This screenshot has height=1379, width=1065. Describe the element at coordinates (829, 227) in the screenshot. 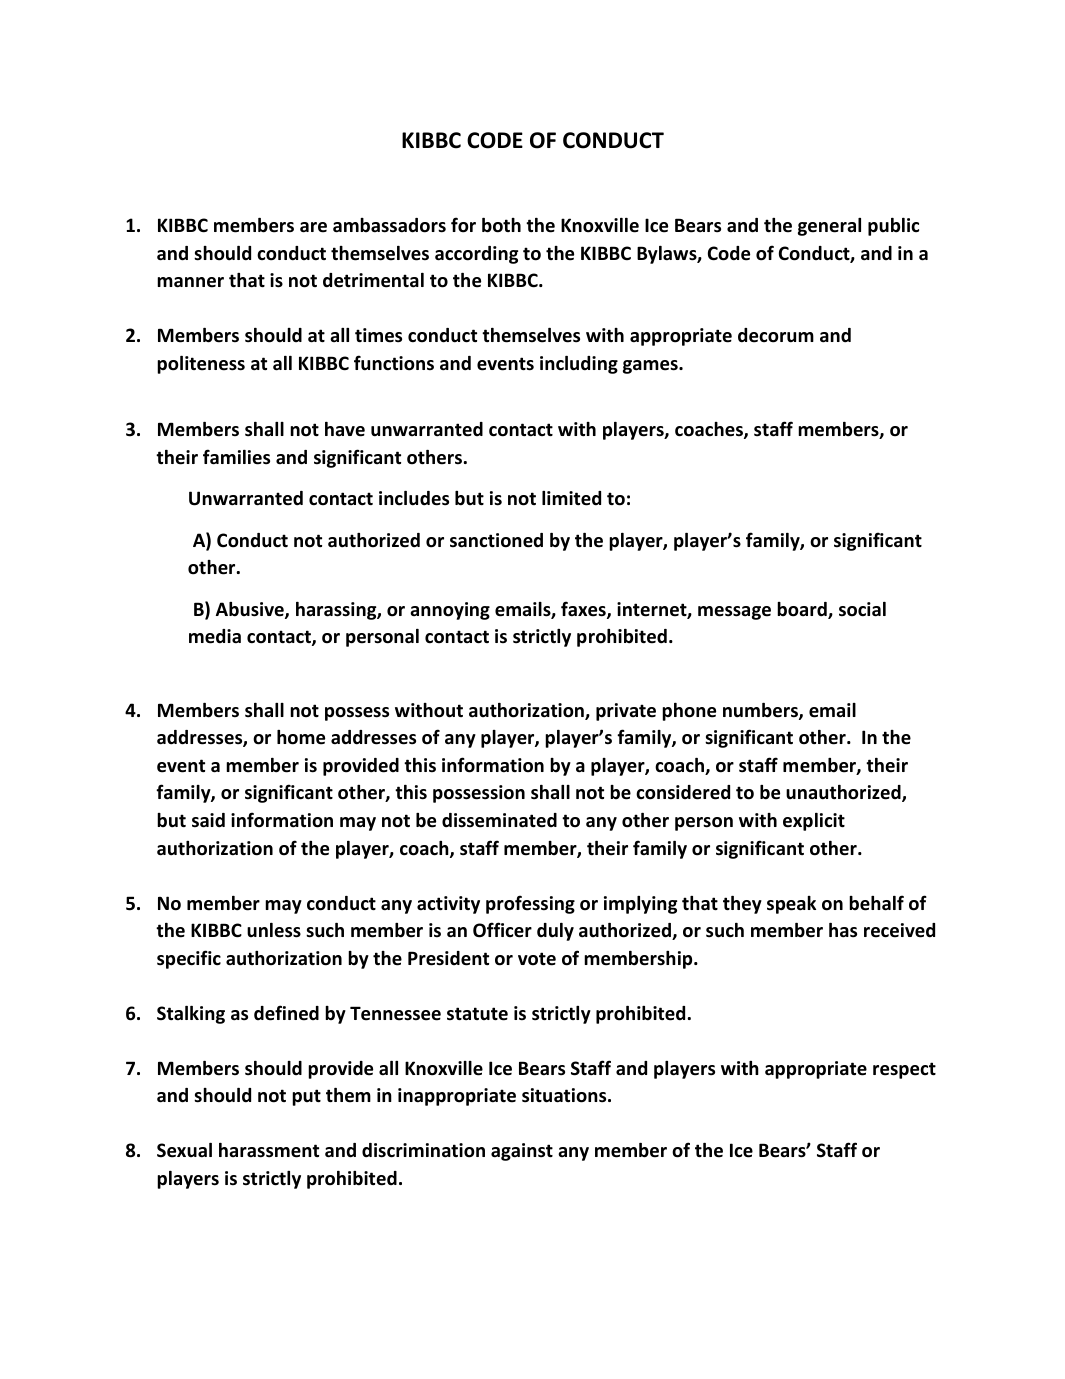

I see `general` at that location.
